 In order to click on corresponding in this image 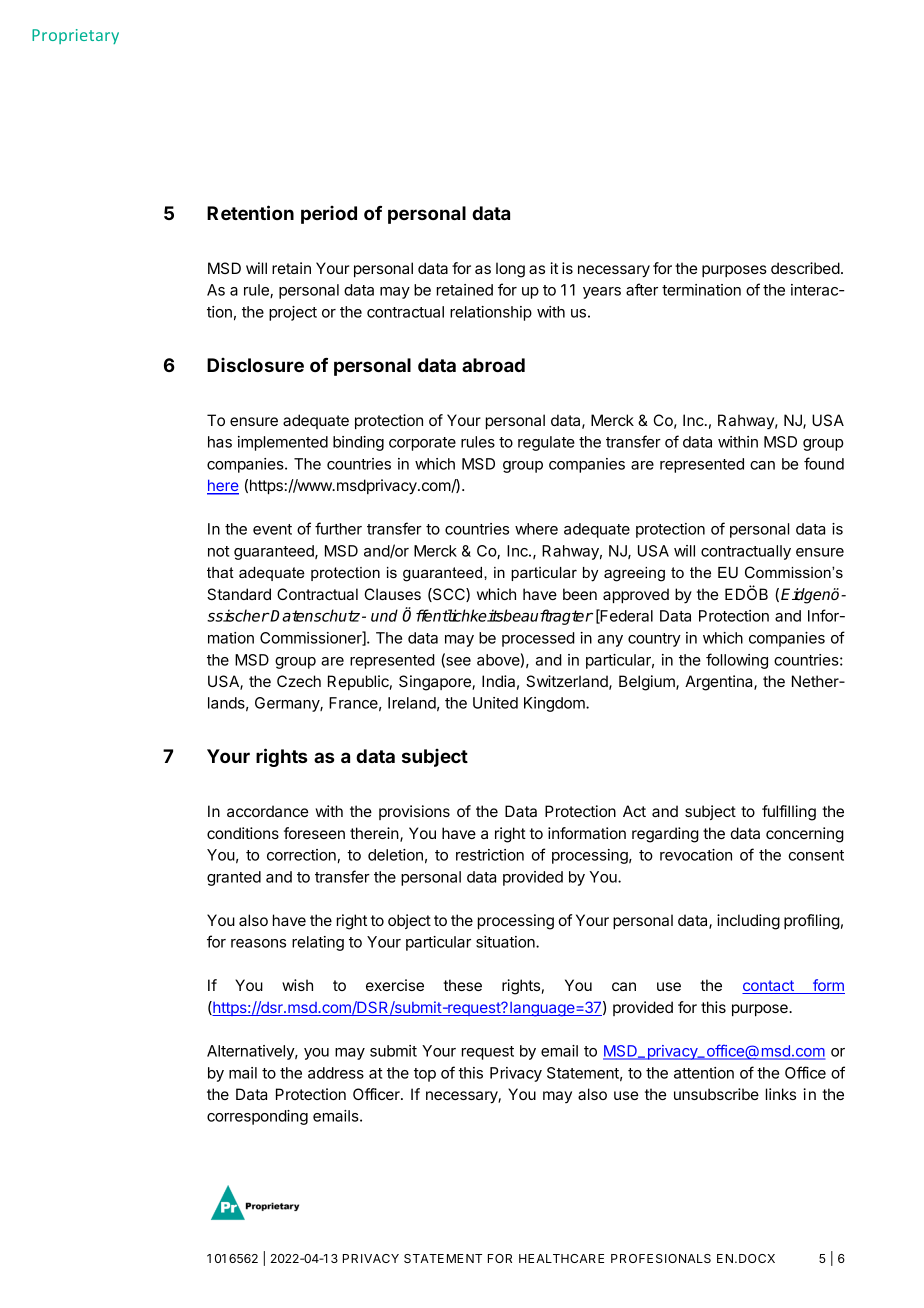, I will do `click(257, 1117)`.
